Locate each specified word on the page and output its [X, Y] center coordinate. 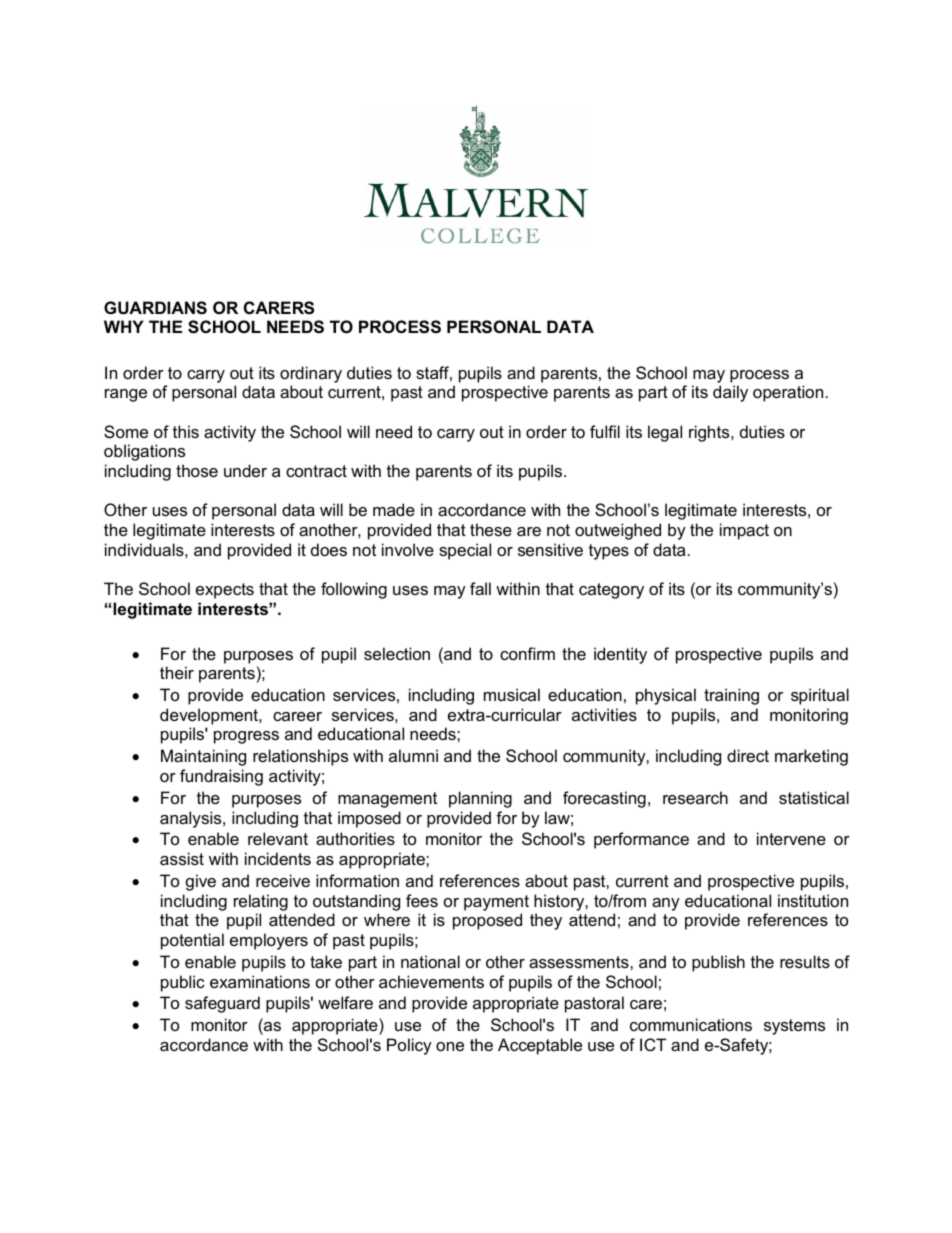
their [177, 672]
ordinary [311, 374]
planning [480, 799]
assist [182, 858]
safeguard [222, 1004]
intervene [791, 838]
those [197, 470]
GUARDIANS [155, 308]
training [731, 696]
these [491, 529]
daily [730, 393]
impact [744, 531]
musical [512, 694]
